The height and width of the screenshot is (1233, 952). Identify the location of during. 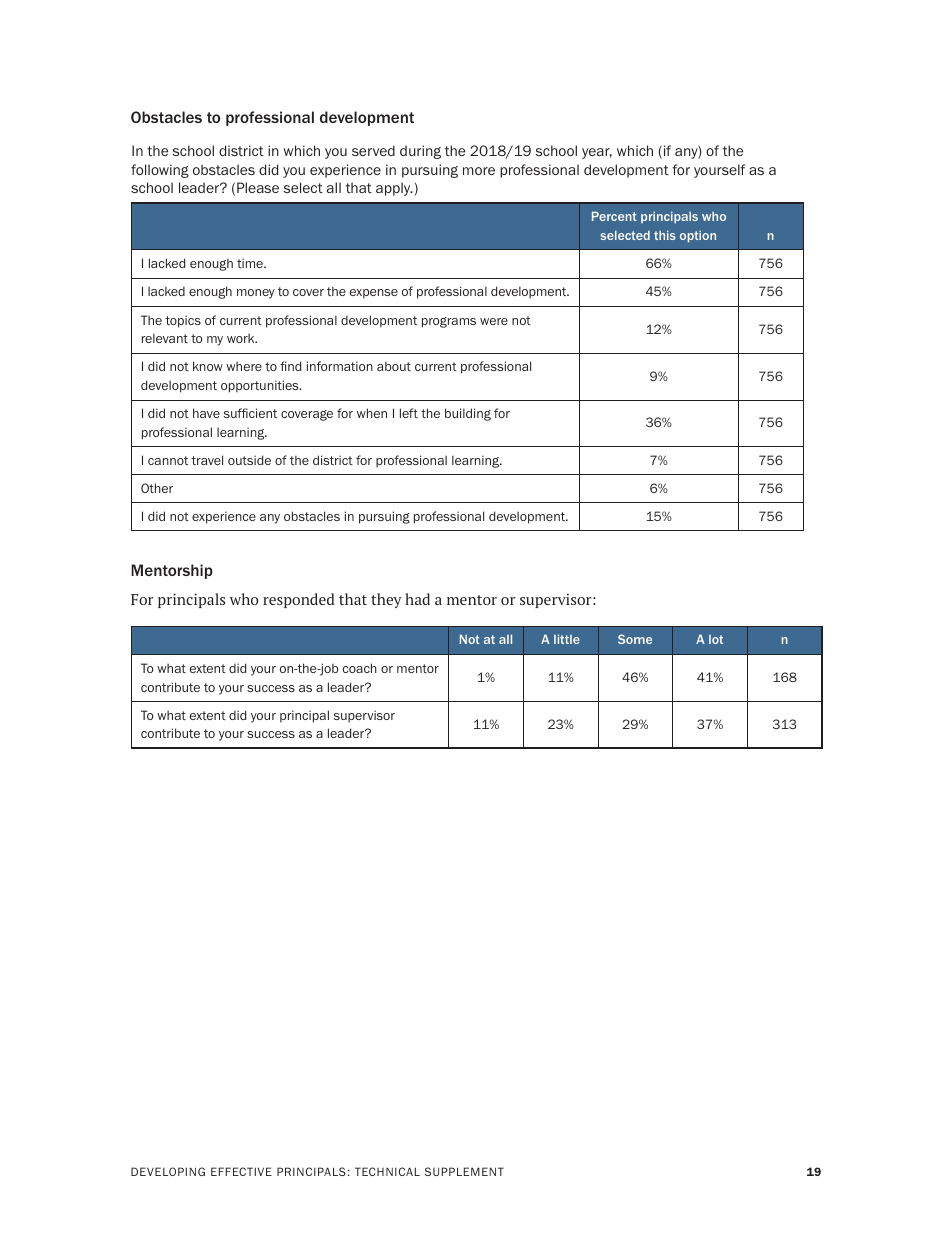
(420, 152).
